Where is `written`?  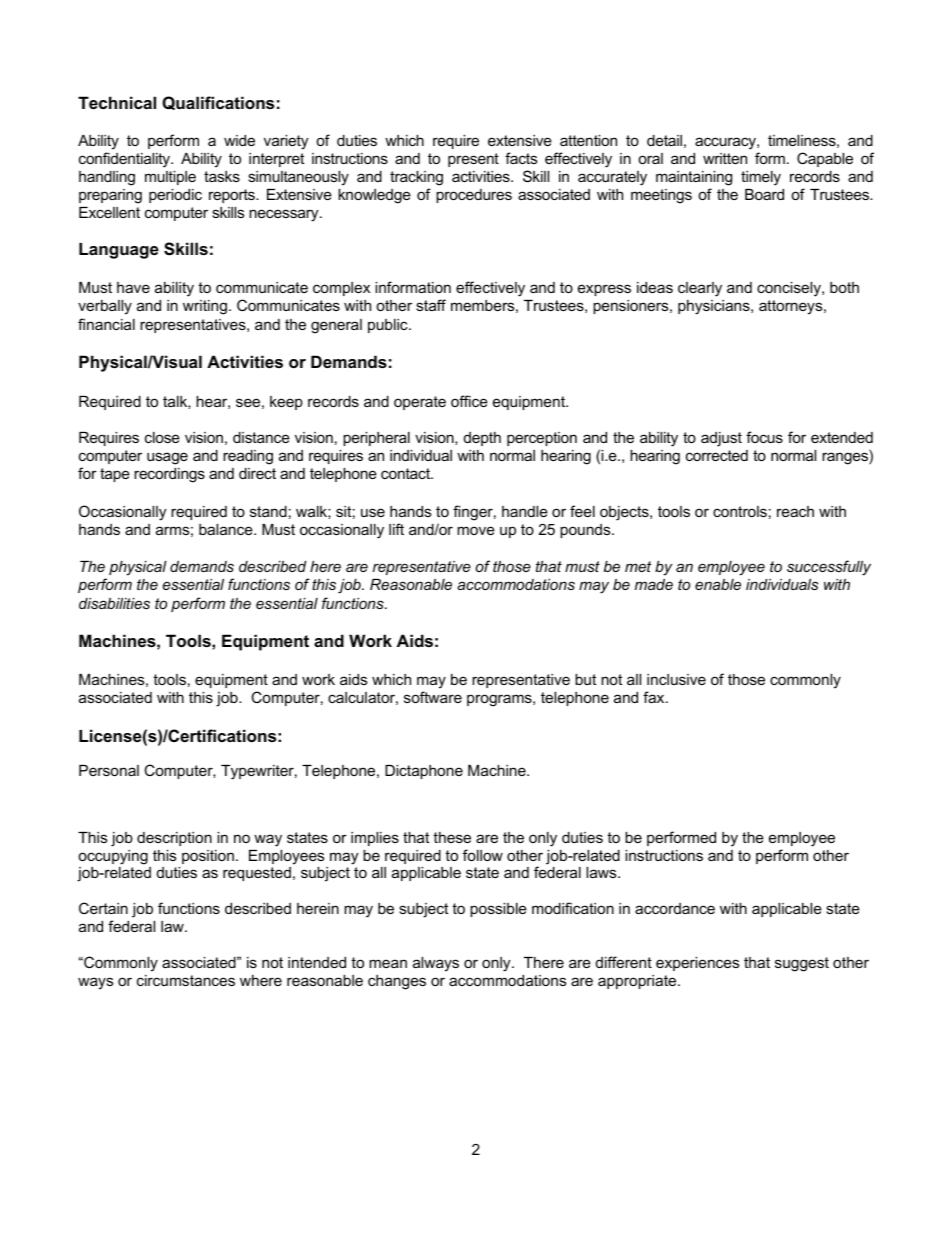
written is located at coordinates (725, 158).
